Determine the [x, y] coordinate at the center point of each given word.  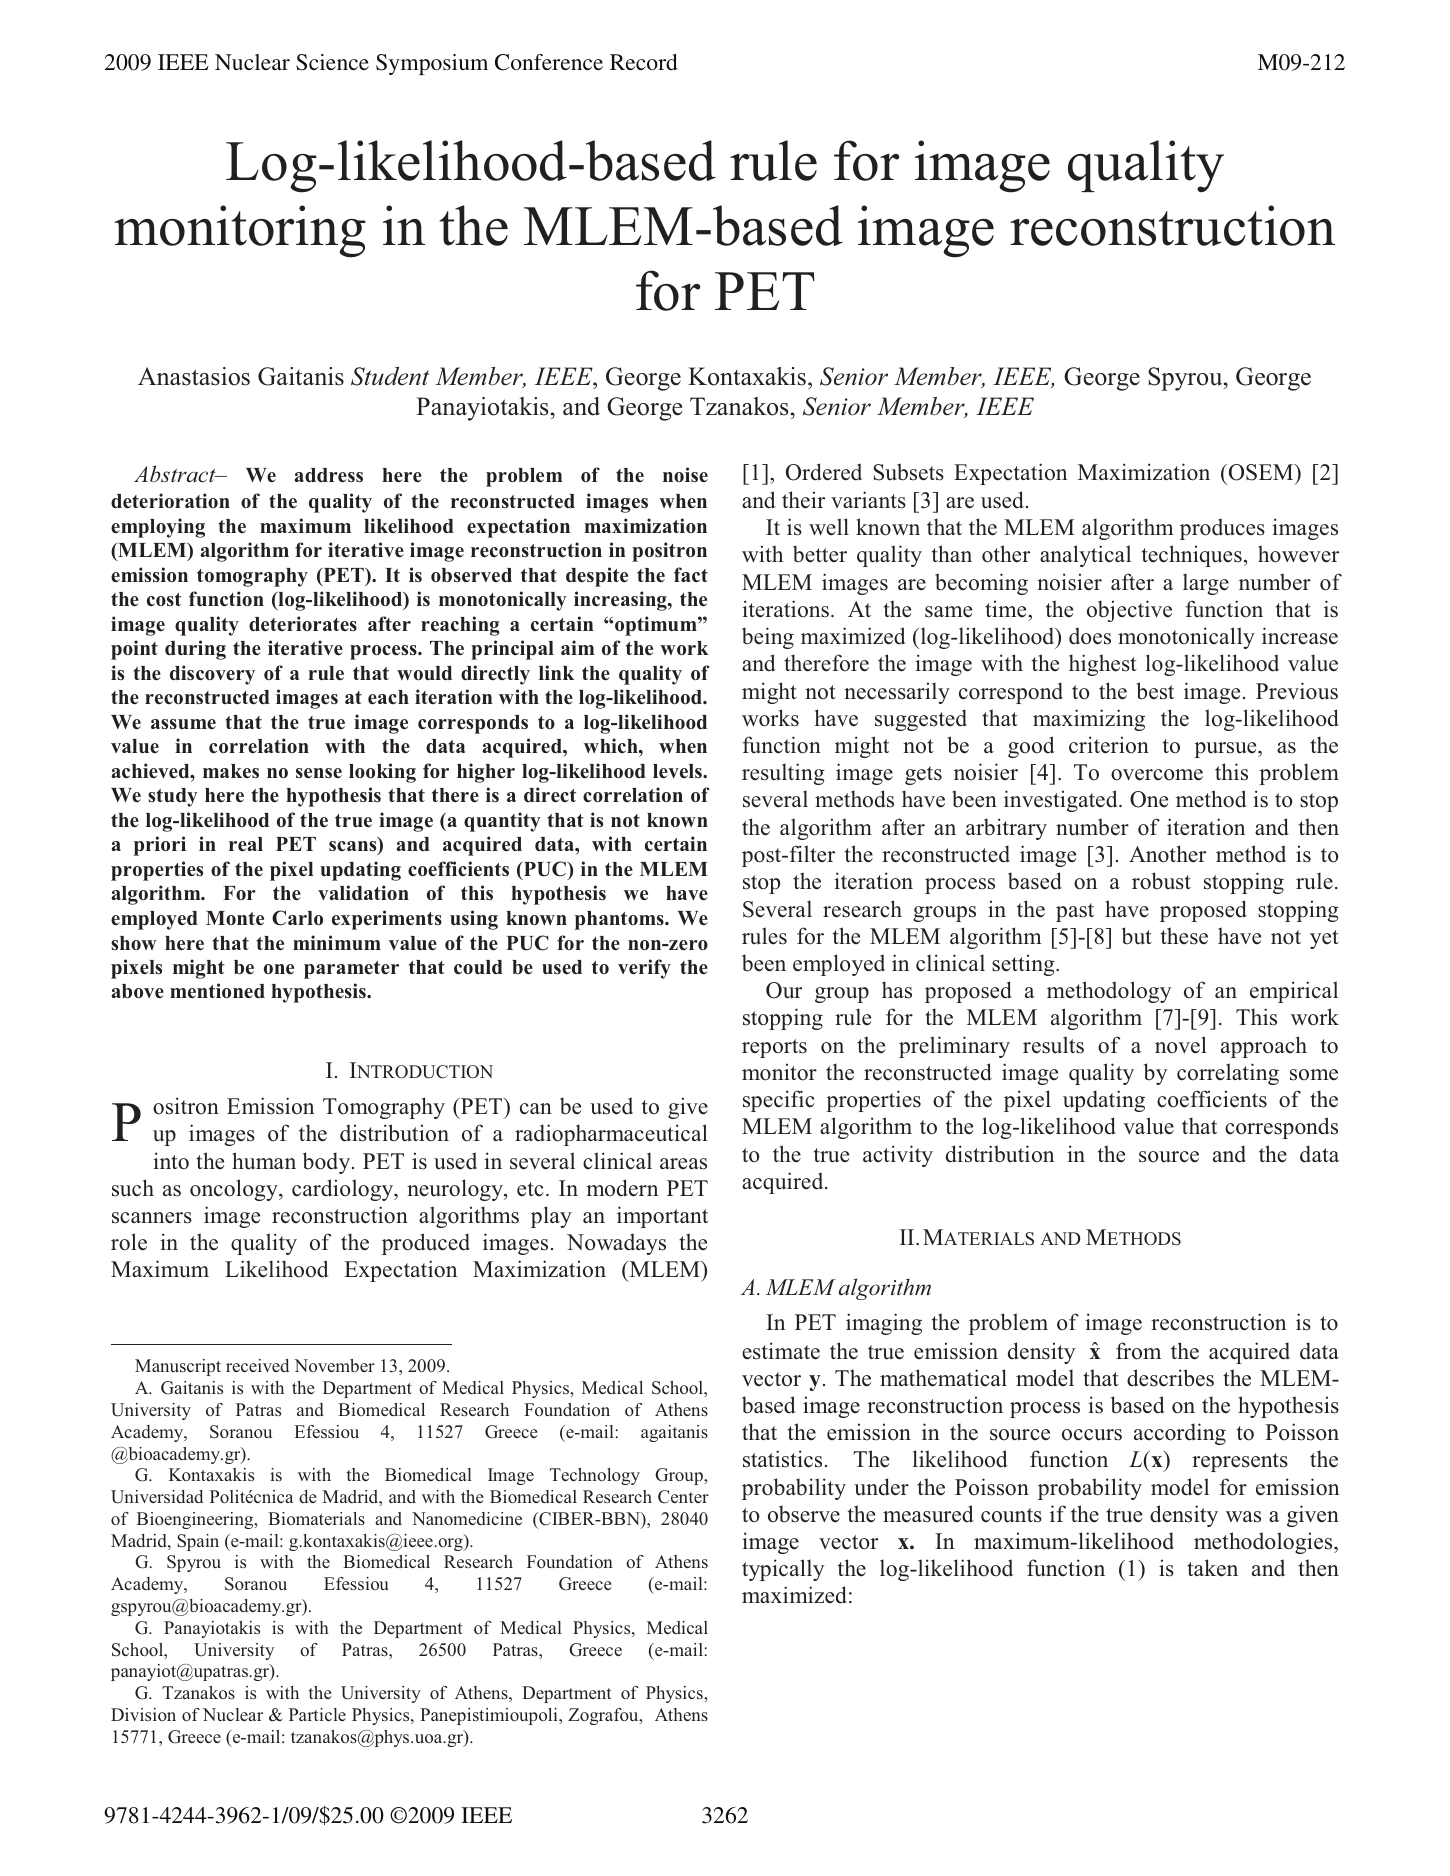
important [662, 1217]
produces [1222, 529]
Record [644, 62]
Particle [317, 1714]
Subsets [909, 472]
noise [685, 474]
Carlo [297, 918]
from [1138, 1351]
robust [1161, 881]
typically [783, 1570]
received [257, 1365]
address [328, 475]
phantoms [620, 920]
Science [332, 62]
